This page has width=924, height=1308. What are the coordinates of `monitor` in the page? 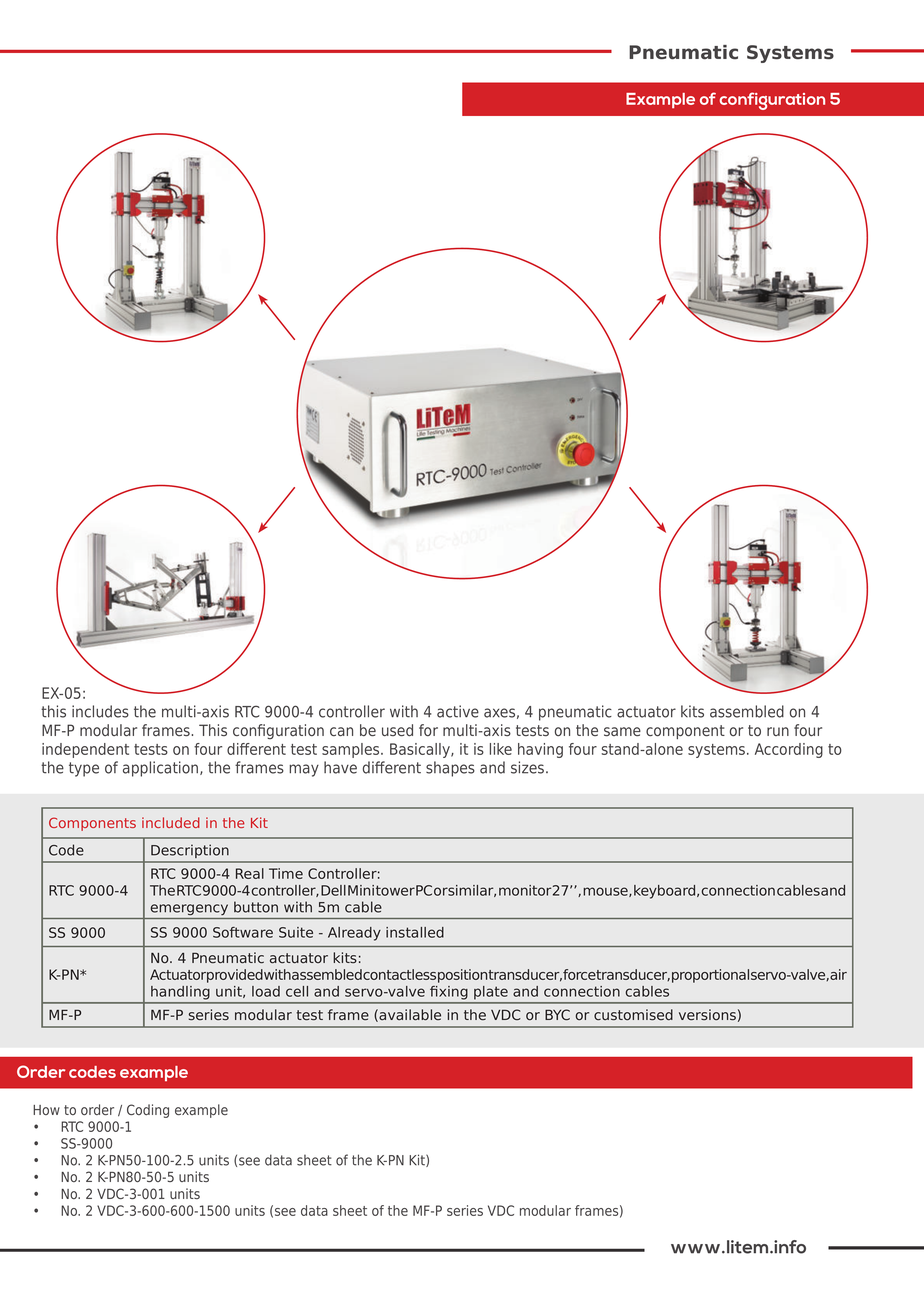 It's located at (525, 890).
